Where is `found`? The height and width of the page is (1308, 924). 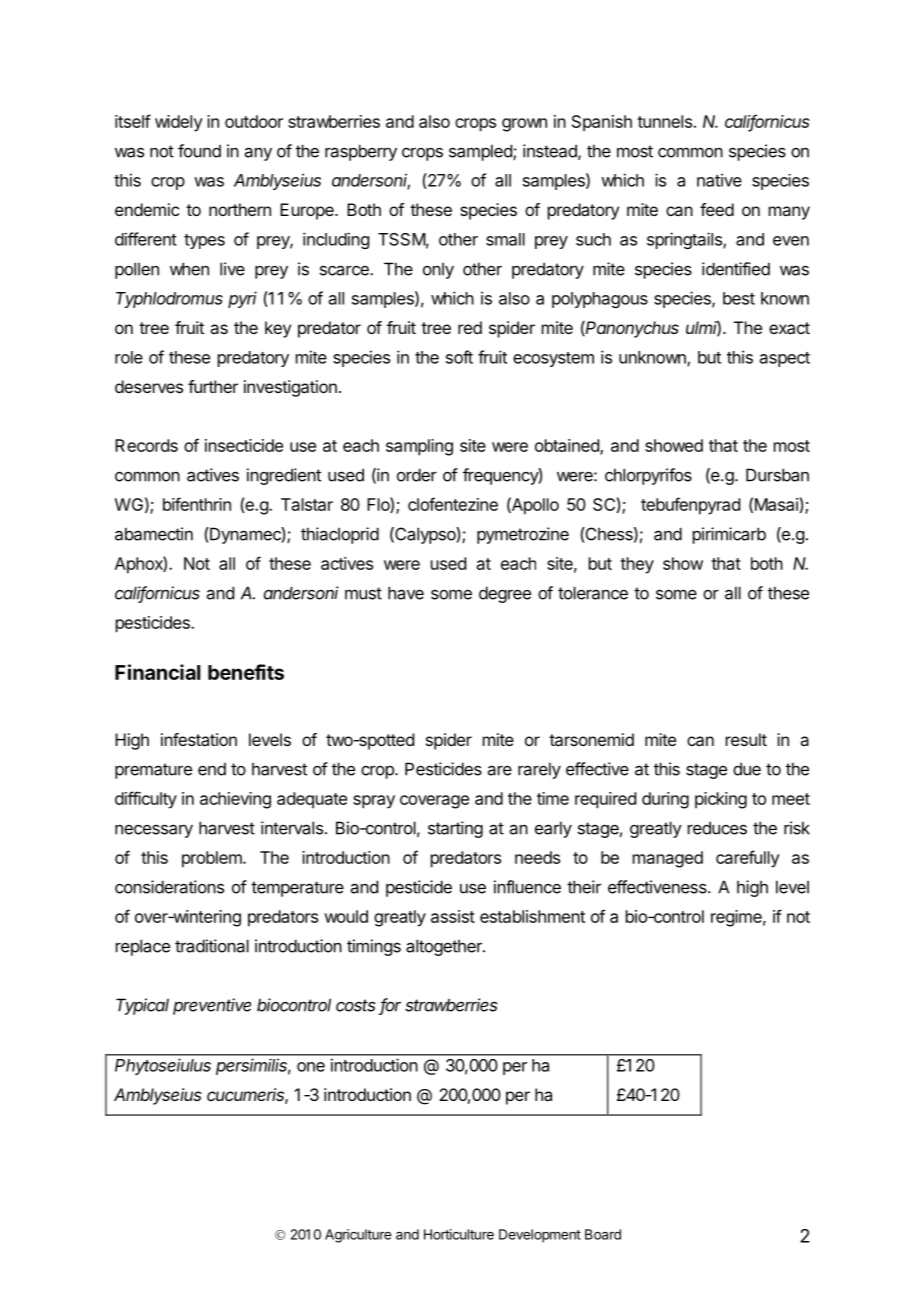 found is located at coordinates (199, 151).
